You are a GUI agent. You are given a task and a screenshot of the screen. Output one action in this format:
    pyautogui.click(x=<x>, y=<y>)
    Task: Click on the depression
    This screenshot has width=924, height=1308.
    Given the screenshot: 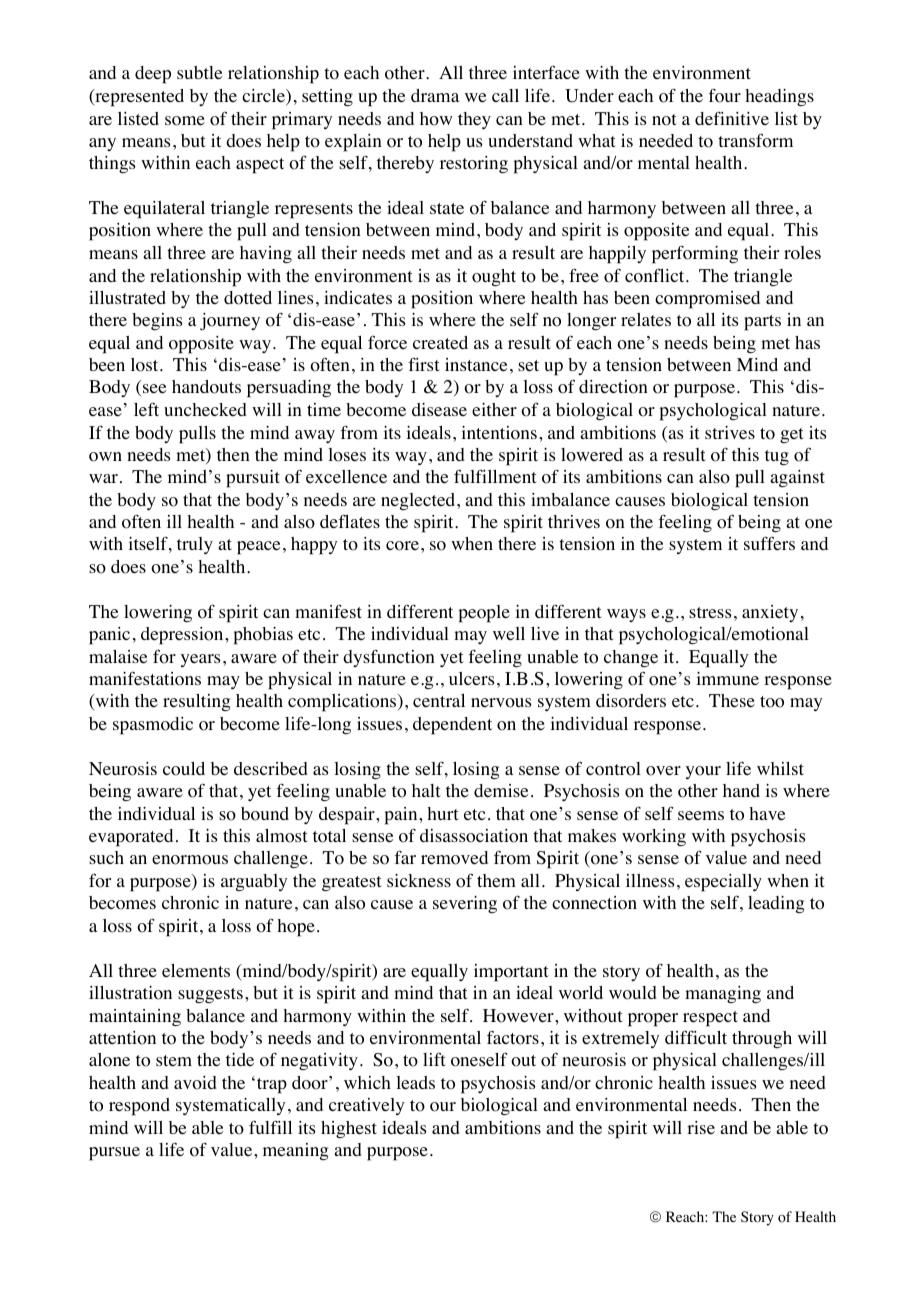 What is the action you would take?
    pyautogui.click(x=183, y=636)
